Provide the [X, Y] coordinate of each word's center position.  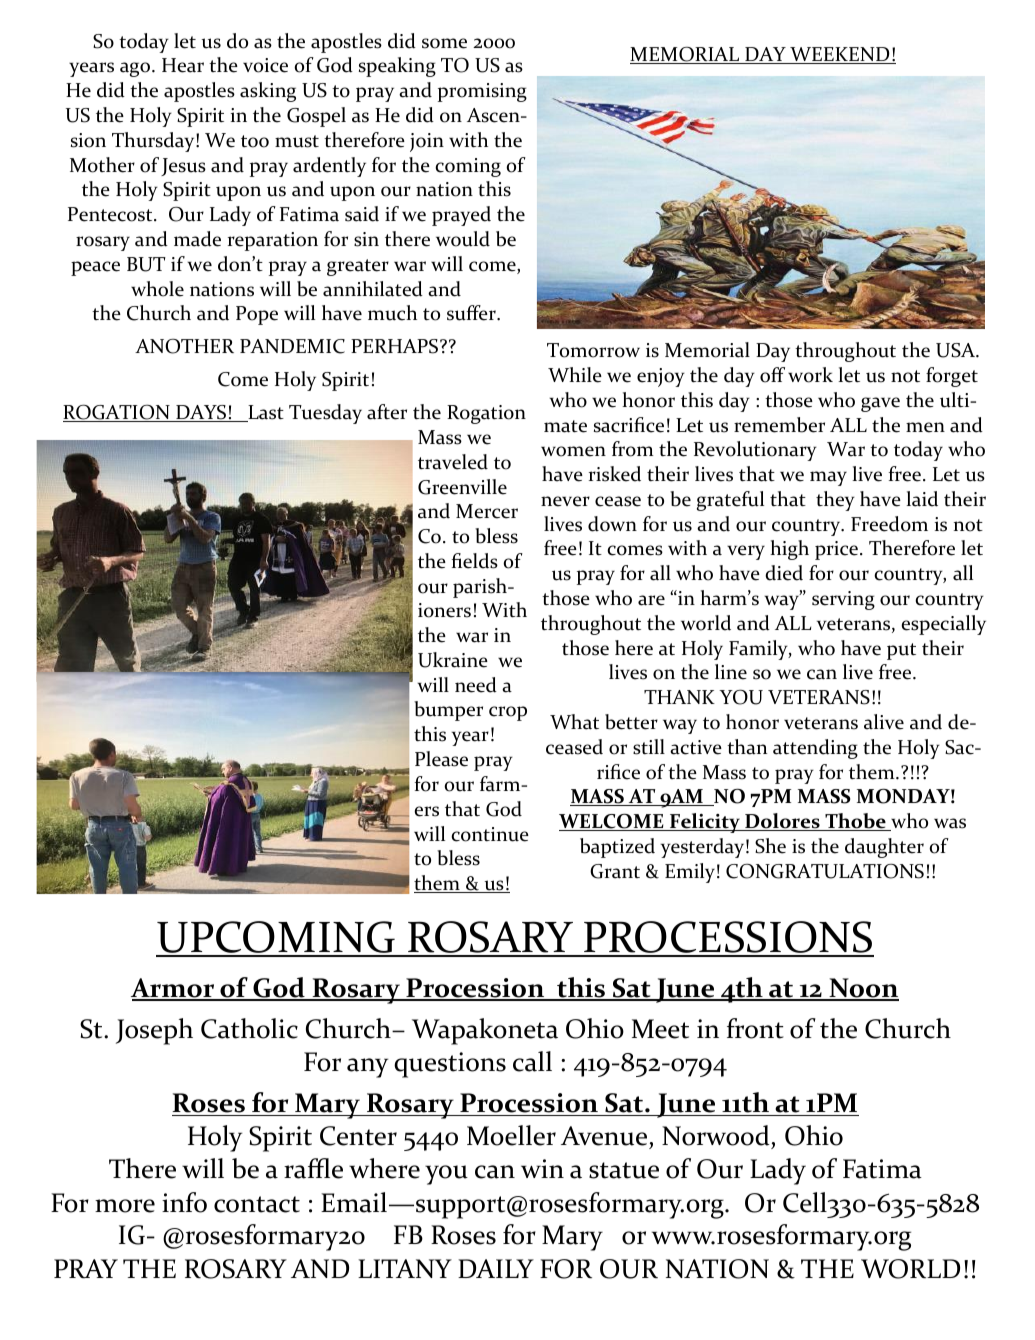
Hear [183, 65]
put [901, 651]
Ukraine [453, 660]
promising [482, 92]
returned [230, 1236]
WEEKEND [840, 55]
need [476, 685]
